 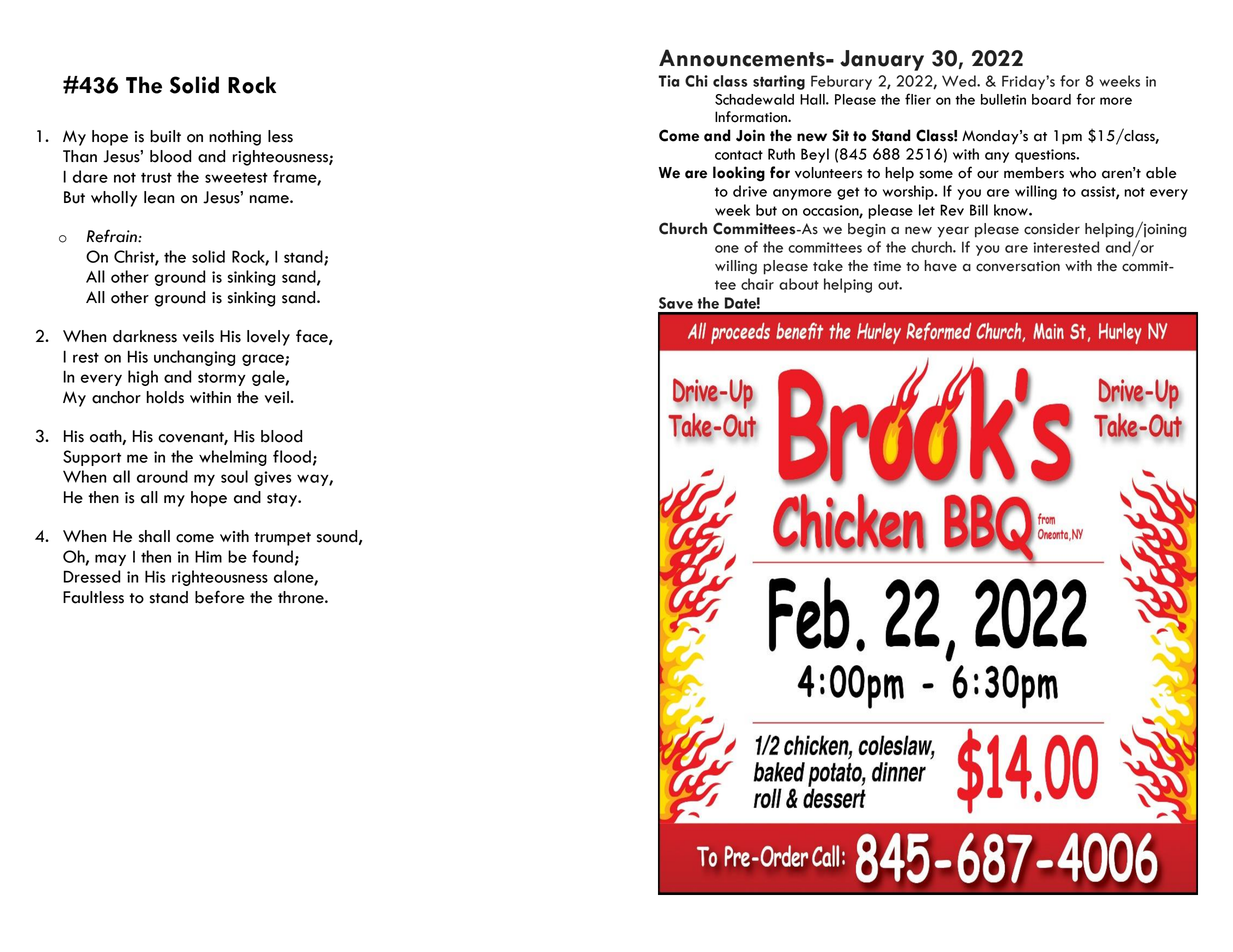 What do you see at coordinates (165, 136) in the screenshot?
I see `built` at bounding box center [165, 136].
